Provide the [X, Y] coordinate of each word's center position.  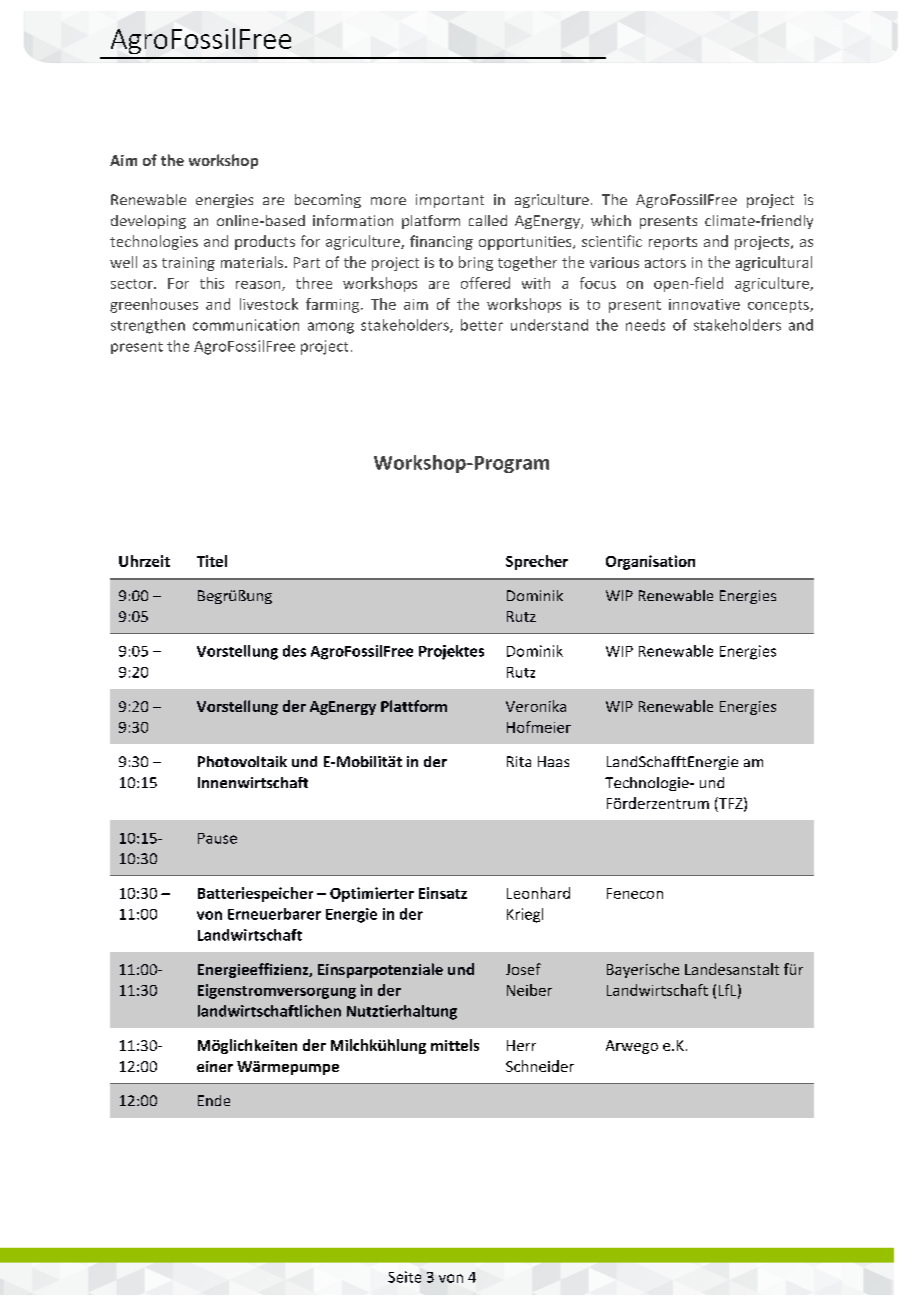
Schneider [540, 1066]
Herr [521, 1045]
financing [441, 242]
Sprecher [537, 562]
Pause [217, 838]
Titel [212, 561]
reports [673, 243]
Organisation [650, 562]
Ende [214, 1100]
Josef [523, 969]
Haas [553, 761]
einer [215, 1066]
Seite [404, 1277]
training [188, 264]
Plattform [414, 706]
